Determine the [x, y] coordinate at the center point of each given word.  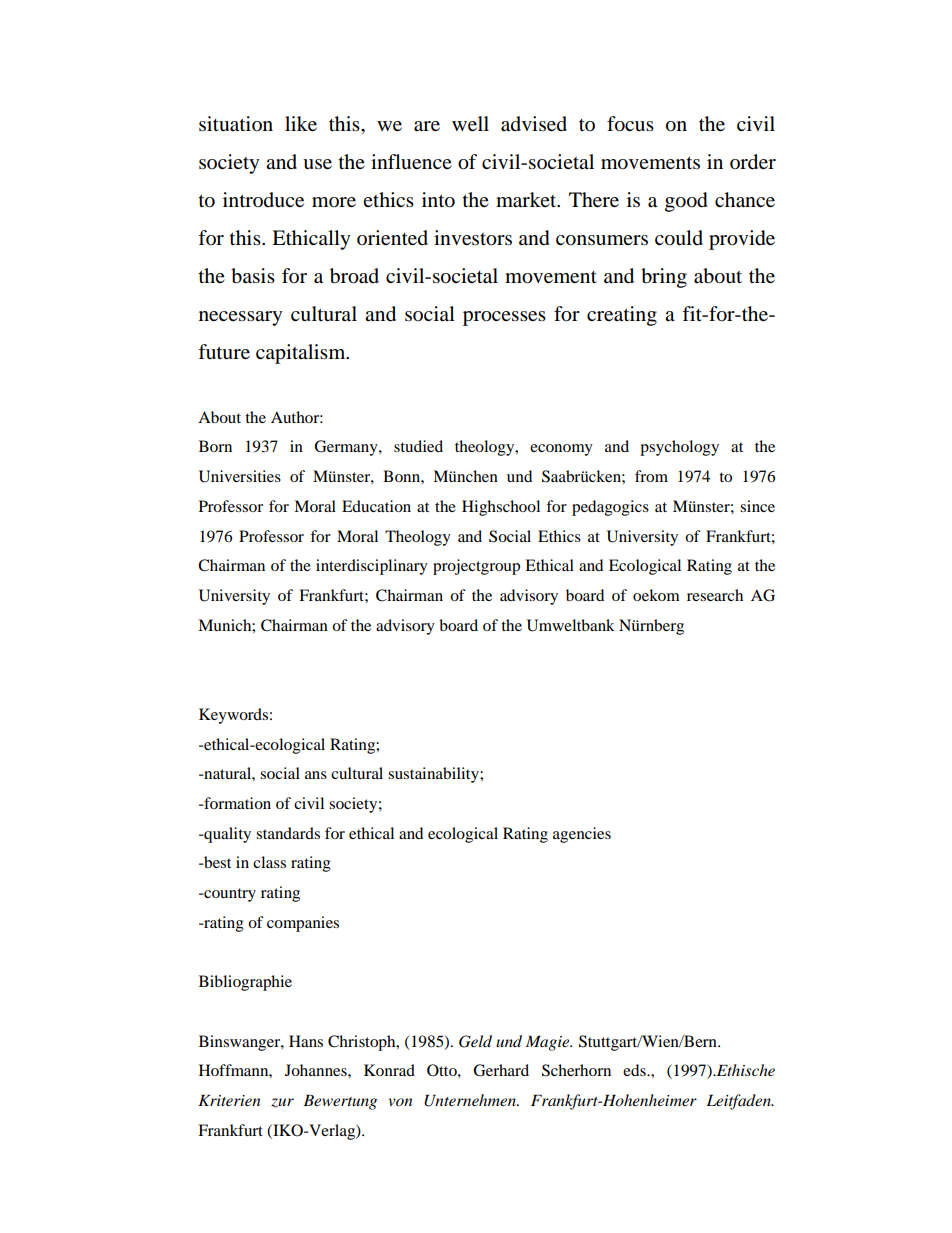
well [470, 124]
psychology [679, 448]
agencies [582, 835]
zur [282, 1103]
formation [236, 803]
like [301, 124]
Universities [240, 476]
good [686, 202]
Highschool [501, 508]
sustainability [434, 775]
